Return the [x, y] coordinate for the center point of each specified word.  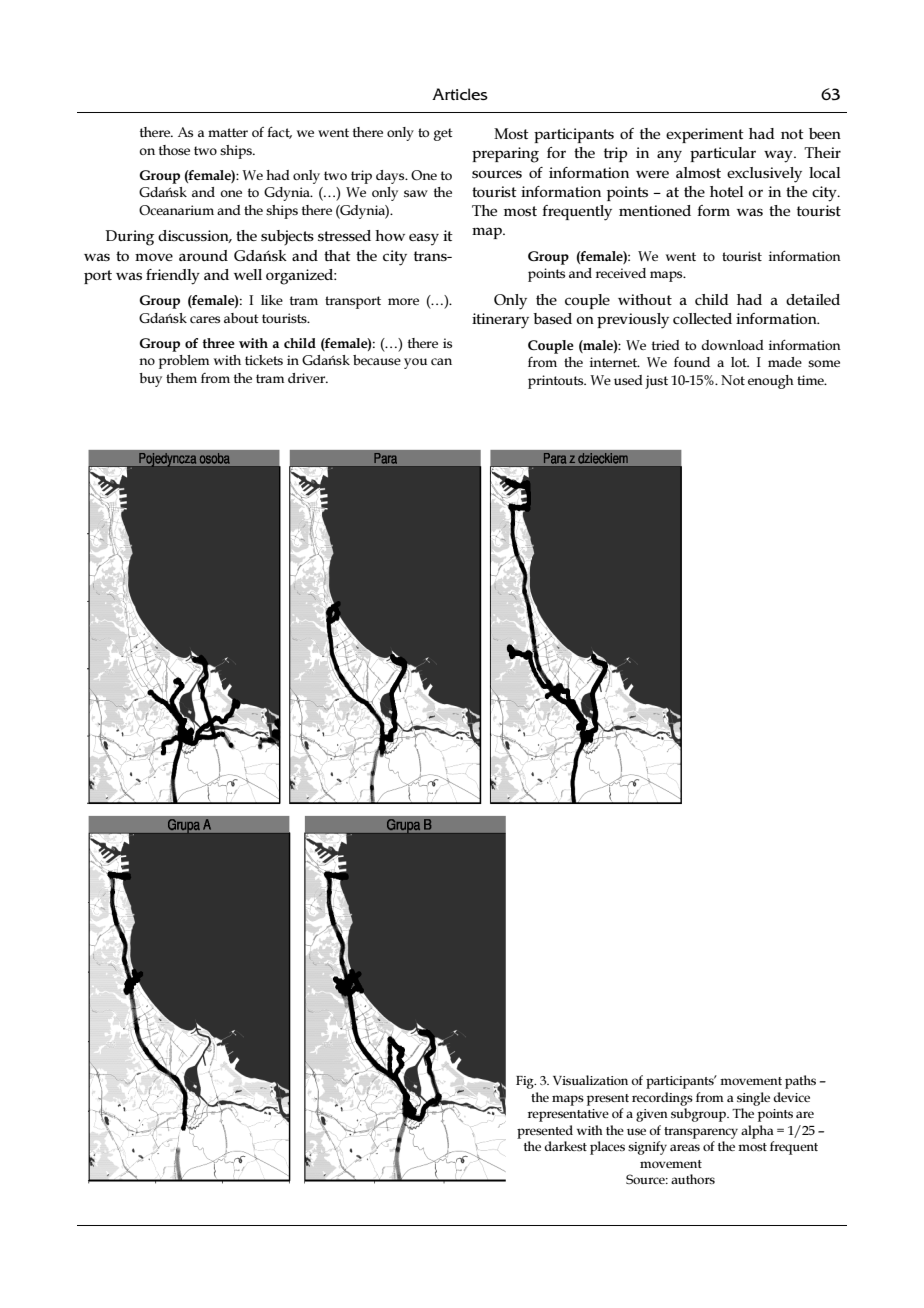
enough [771, 382]
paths [800, 1082]
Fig [526, 1082]
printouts [557, 382]
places [607, 1148]
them [181, 378]
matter [228, 132]
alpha [757, 1132]
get [443, 134]
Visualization [590, 1080]
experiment [705, 135]
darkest [565, 1146]
